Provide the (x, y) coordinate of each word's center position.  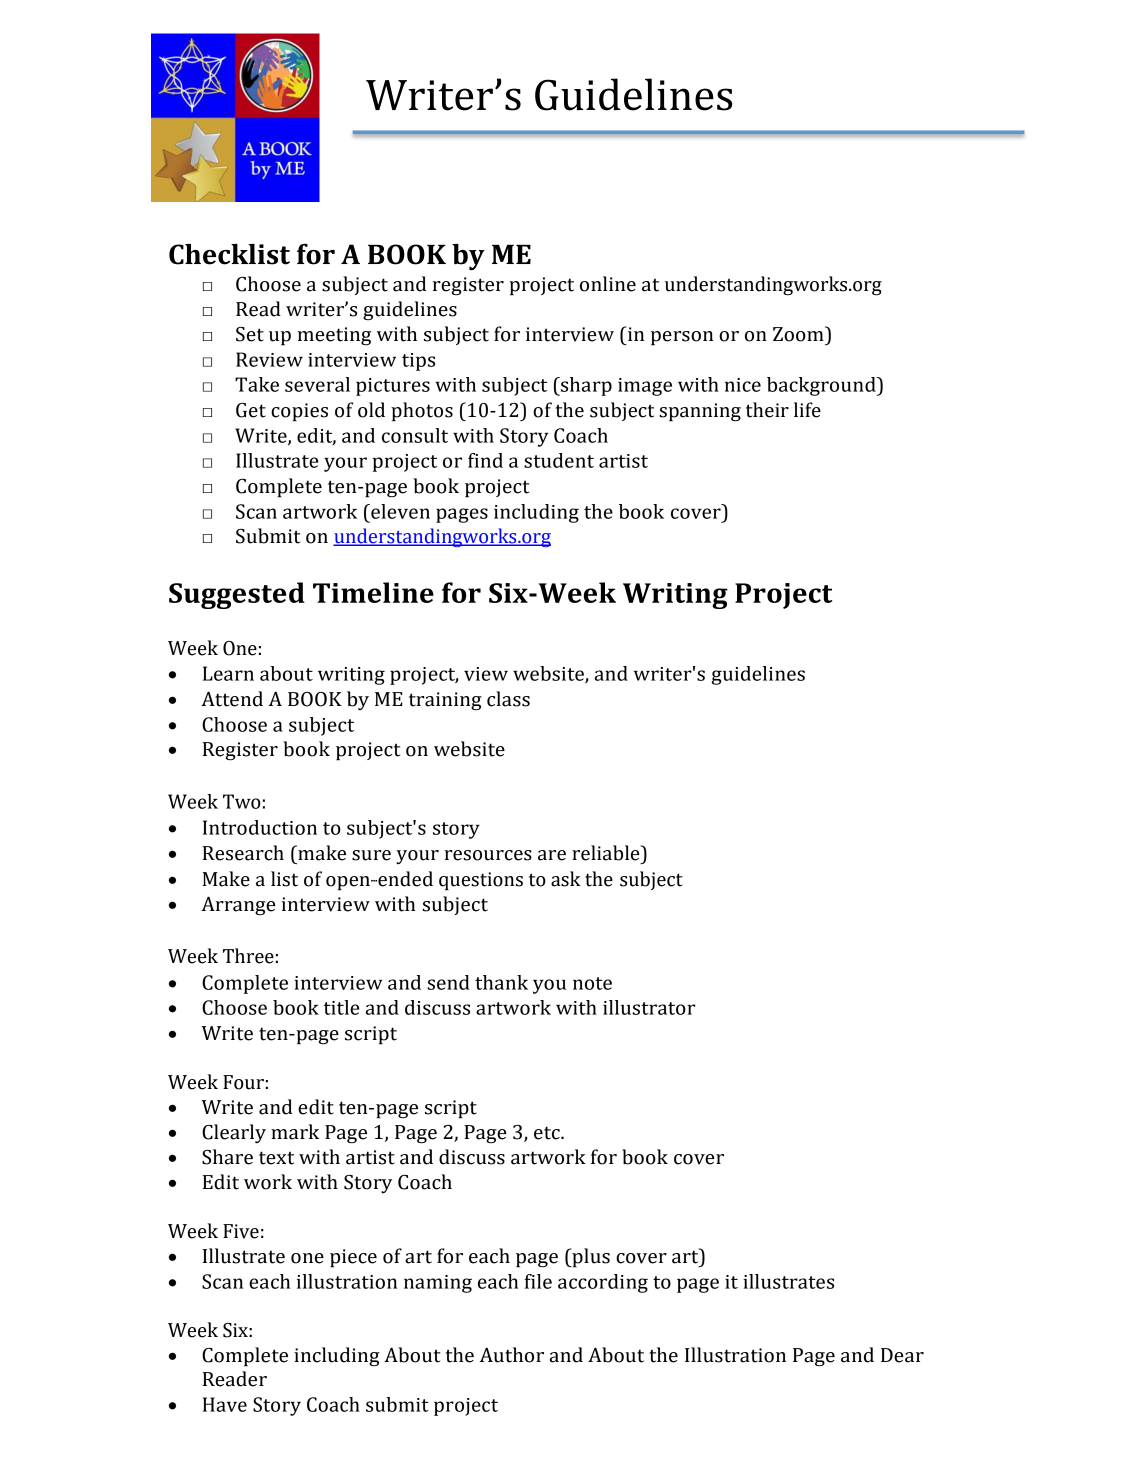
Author (512, 1355)
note (592, 983)
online (608, 284)
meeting (334, 336)
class (508, 699)
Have (225, 1404)
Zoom (799, 334)
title (341, 1007)
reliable (607, 853)
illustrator (649, 1007)
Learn (228, 673)
